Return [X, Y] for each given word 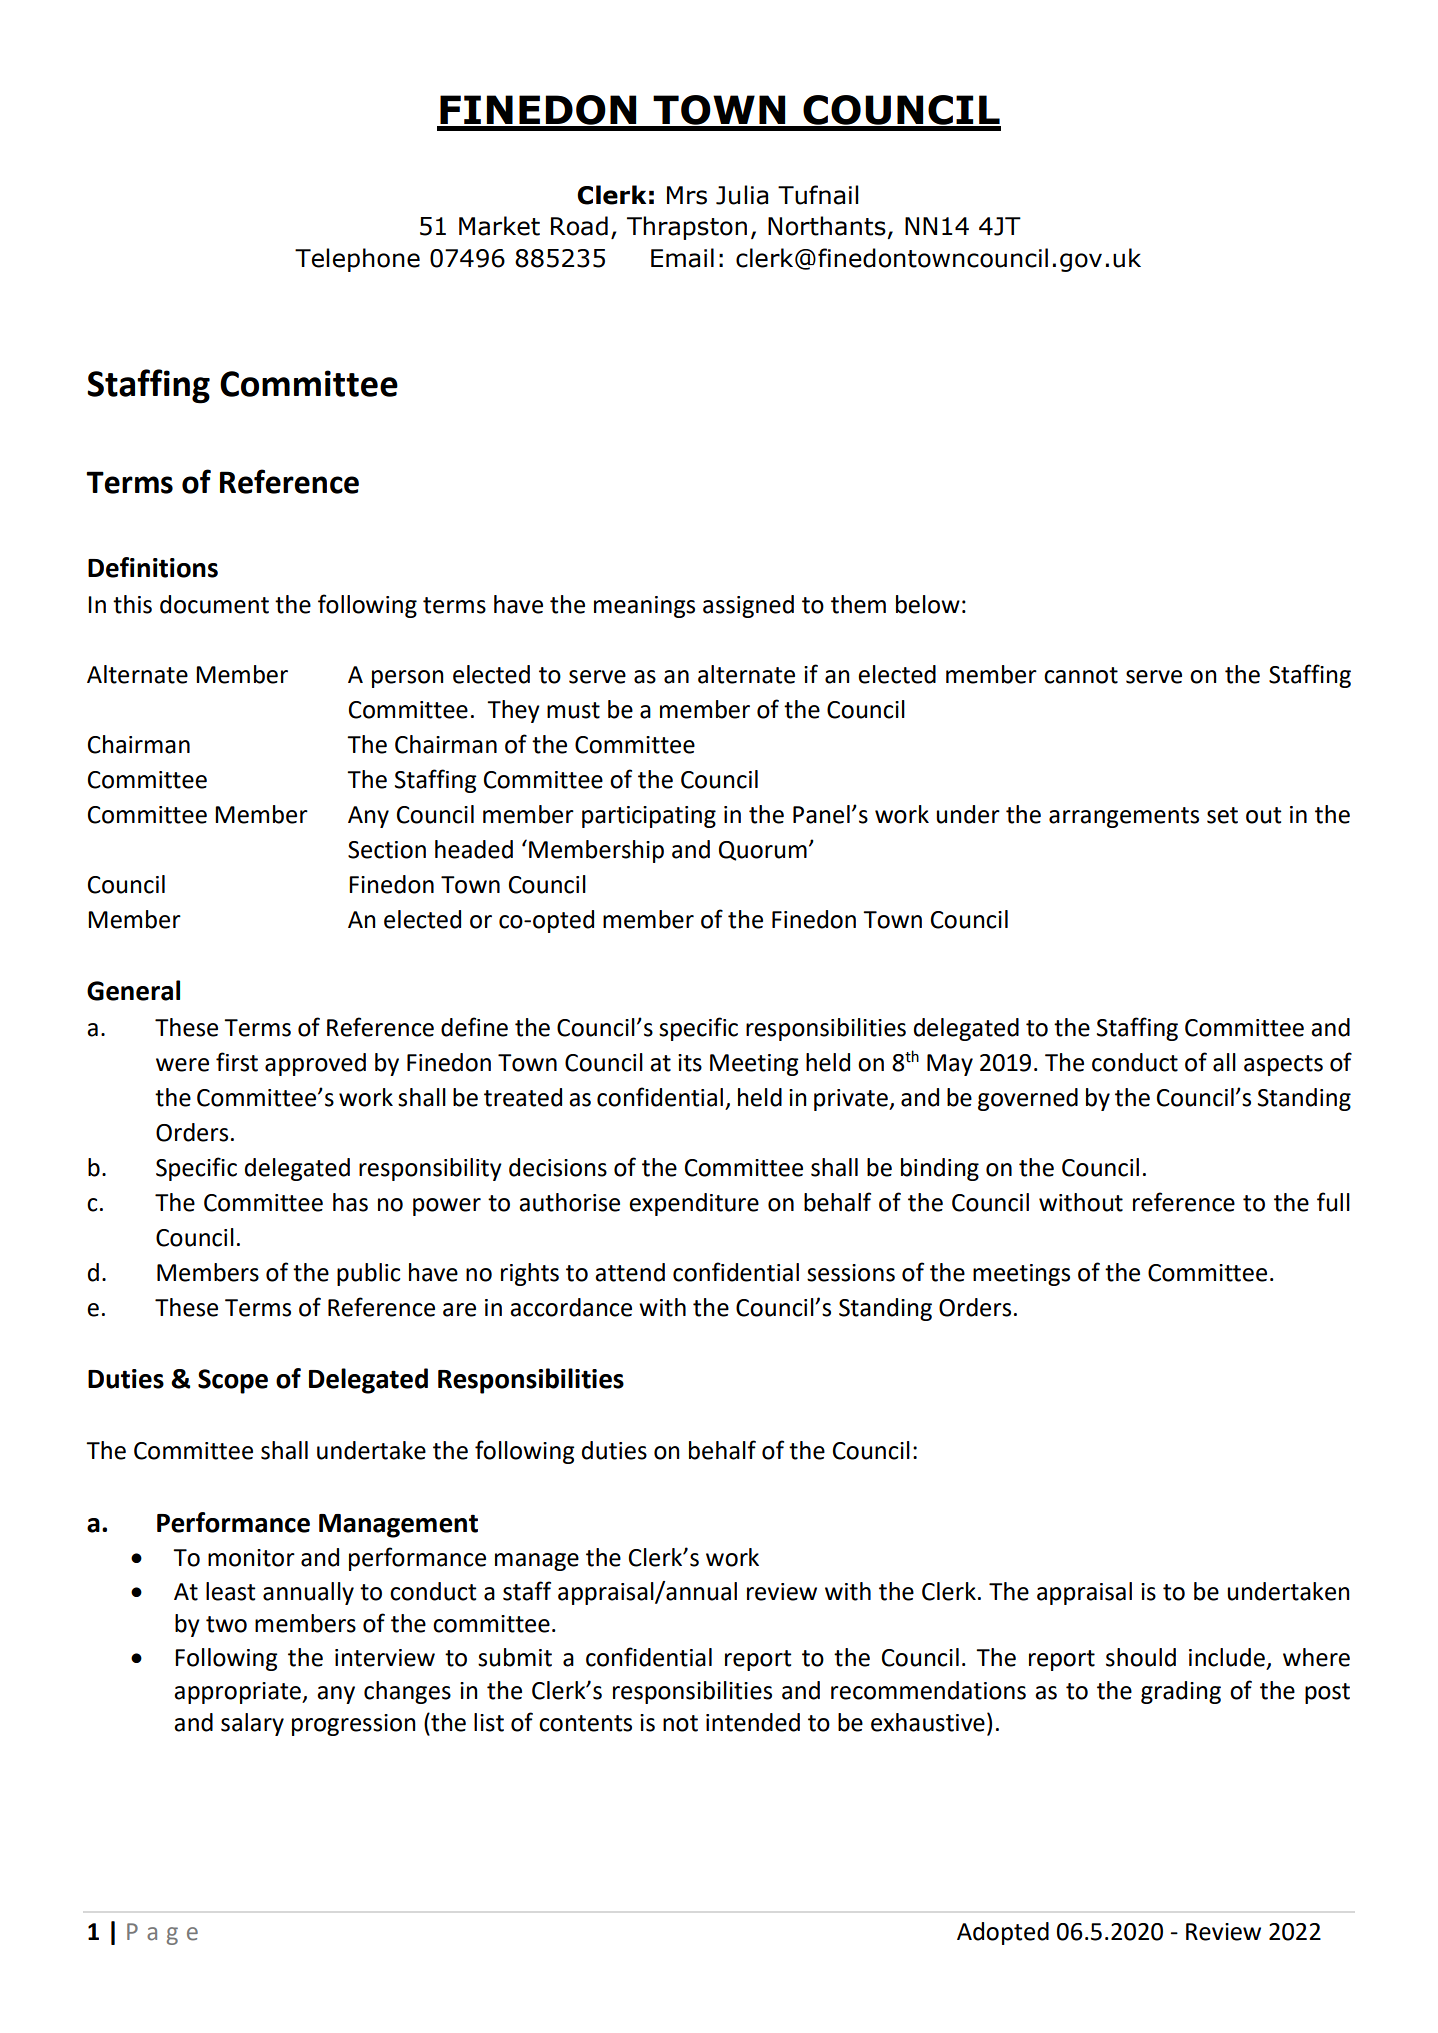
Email [682, 258]
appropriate [238, 1693]
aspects [1283, 1065]
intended [753, 1722]
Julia [742, 195]
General [133, 990]
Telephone [357, 260]
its [690, 1063]
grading [1181, 1692]
